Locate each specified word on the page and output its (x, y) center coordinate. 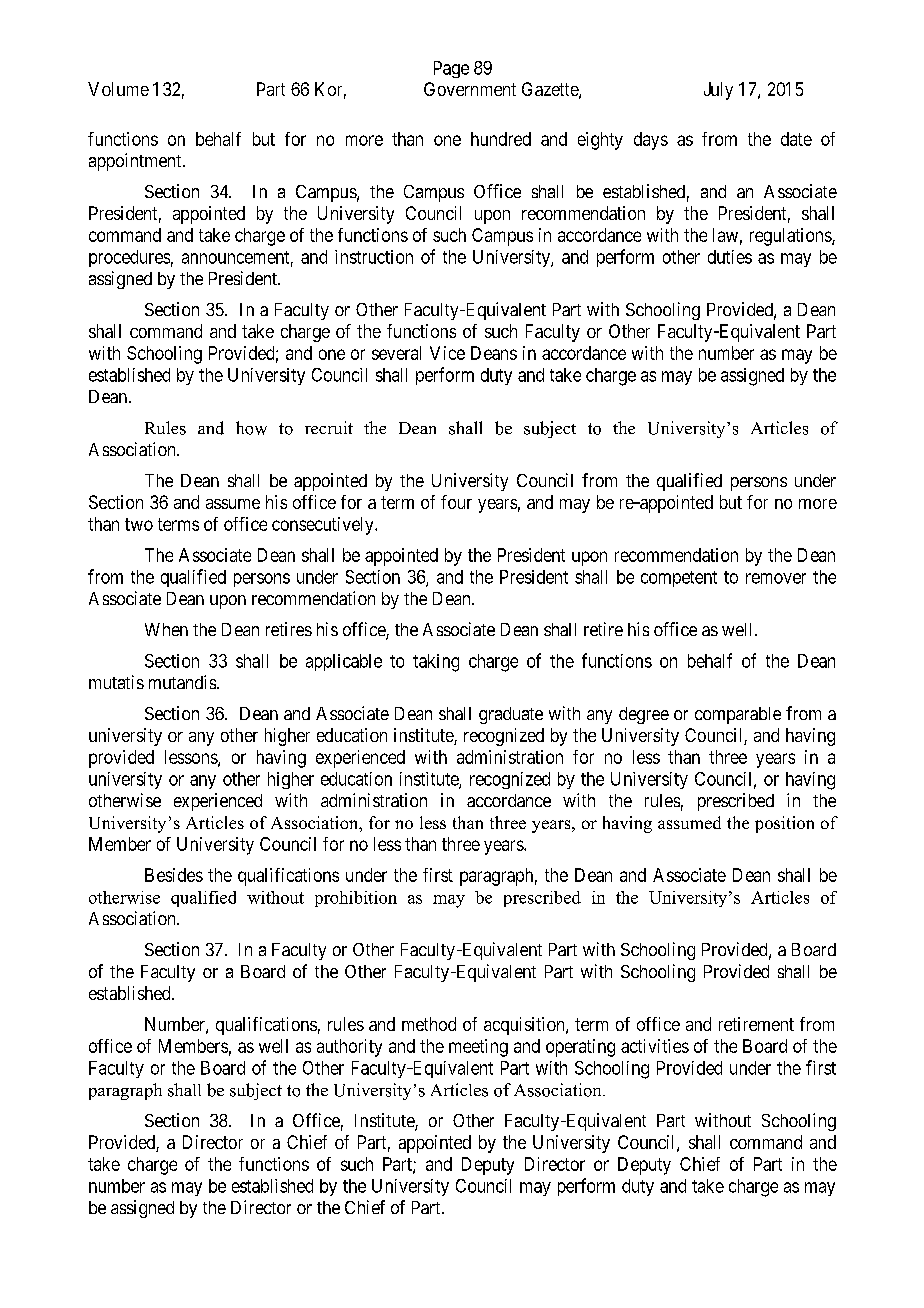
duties (730, 257)
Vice (447, 353)
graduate (511, 715)
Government (470, 89)
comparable (738, 715)
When (166, 629)
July (718, 91)
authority (349, 1048)
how (251, 428)
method (429, 1024)
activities (655, 1046)
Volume (118, 89)
